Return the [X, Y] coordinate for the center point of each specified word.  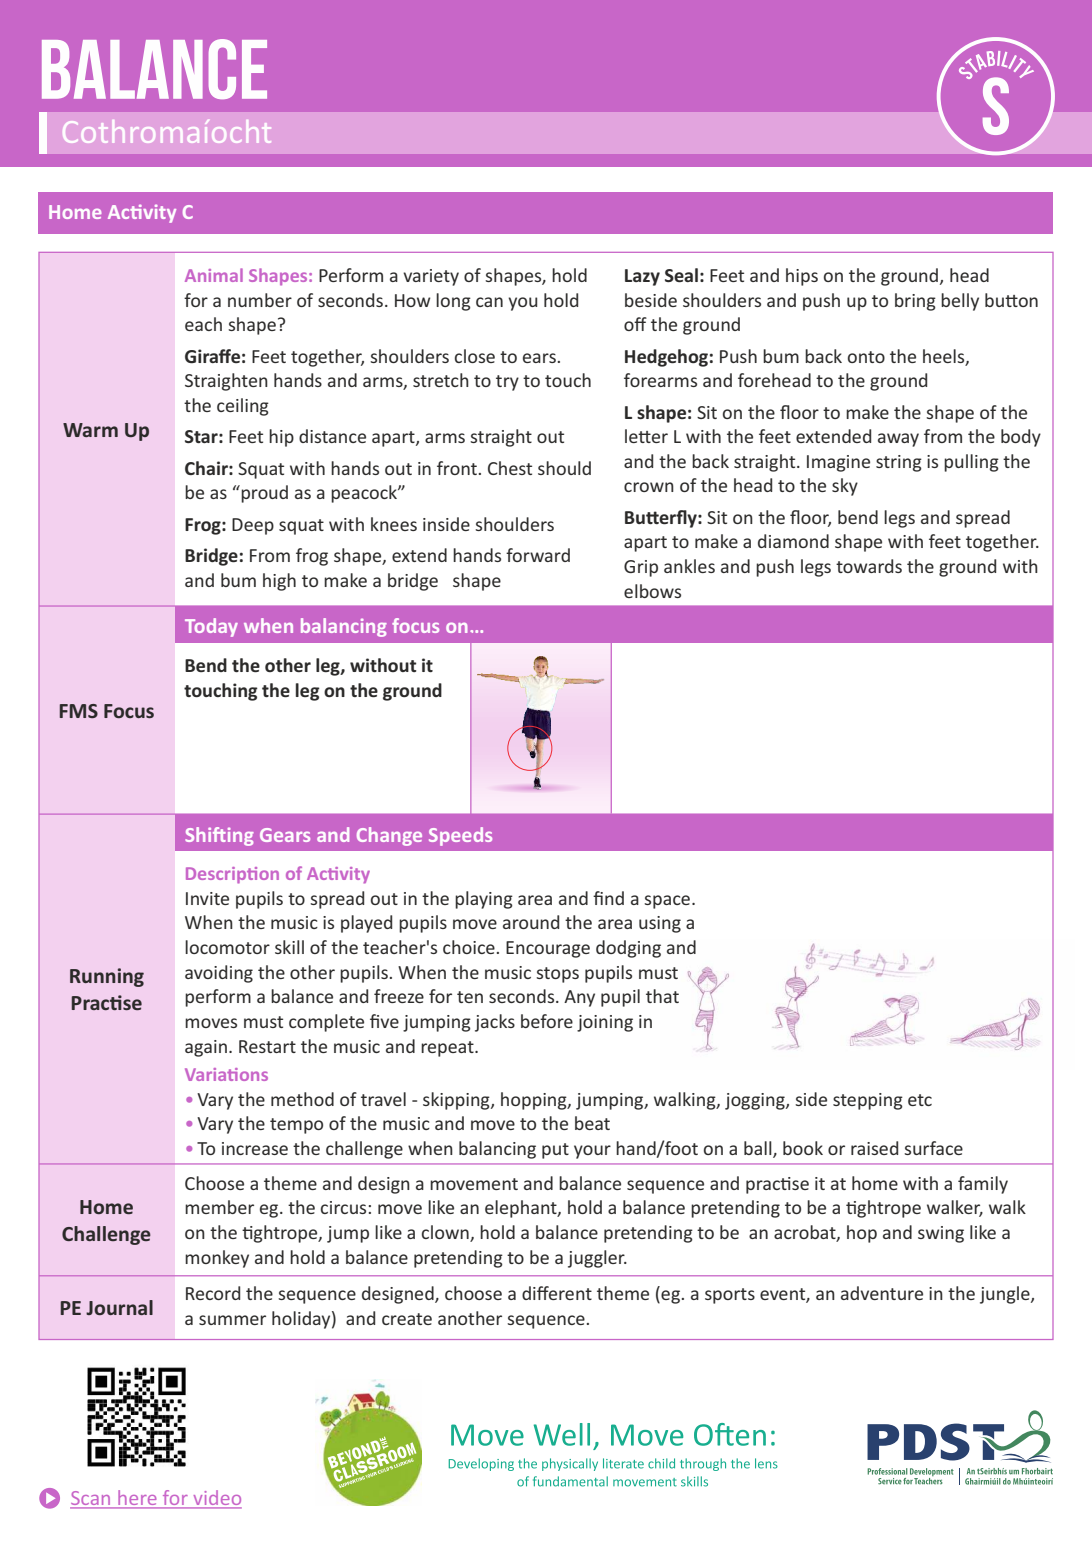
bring [915, 302]
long [453, 302]
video [216, 1499]
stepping [868, 1101]
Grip [641, 568]
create [407, 1319]
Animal [214, 275]
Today [211, 627]
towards [869, 566]
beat [592, 1123]
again [206, 1048]
